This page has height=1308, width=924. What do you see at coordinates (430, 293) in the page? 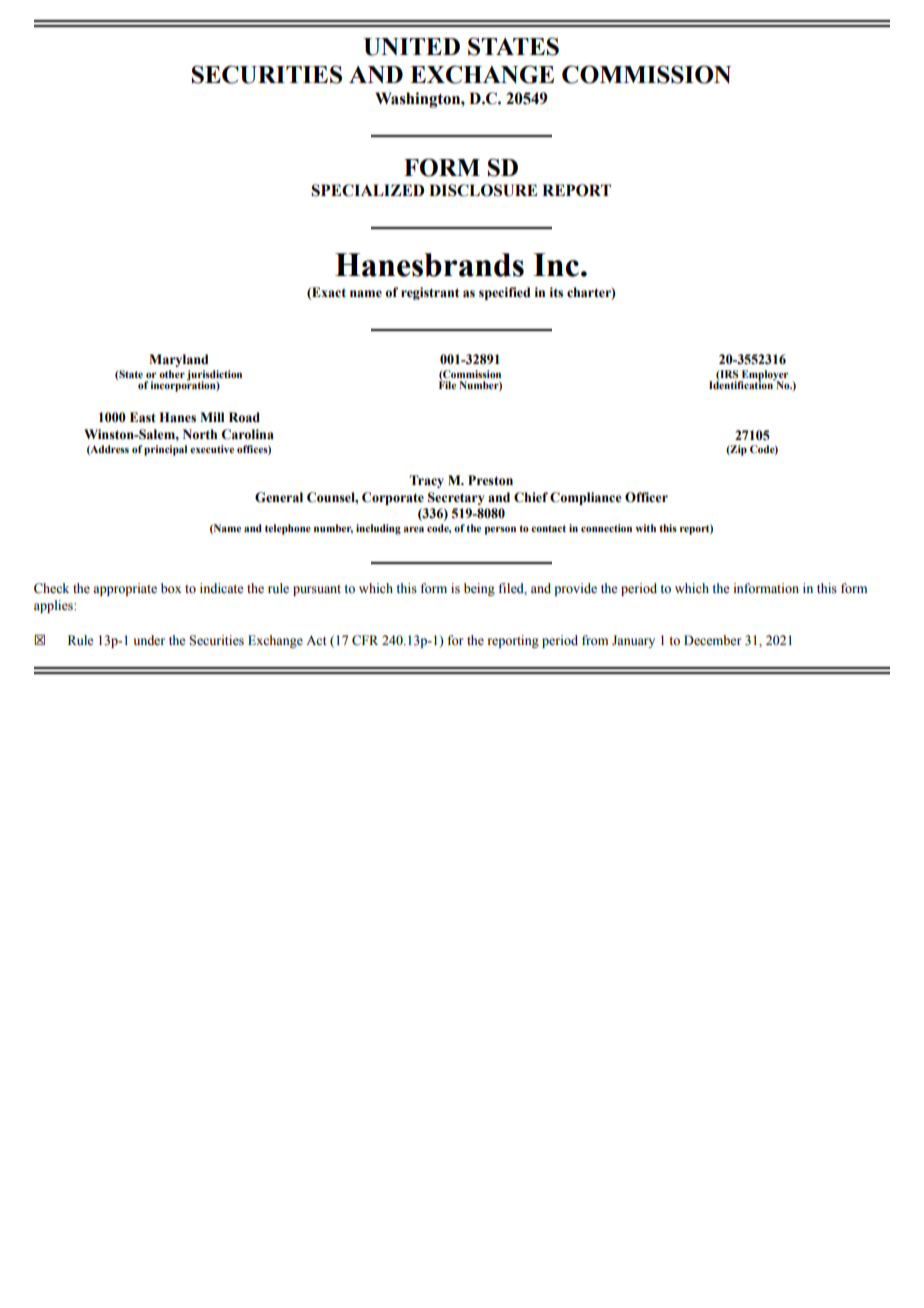
I see `registrant` at bounding box center [430, 293].
